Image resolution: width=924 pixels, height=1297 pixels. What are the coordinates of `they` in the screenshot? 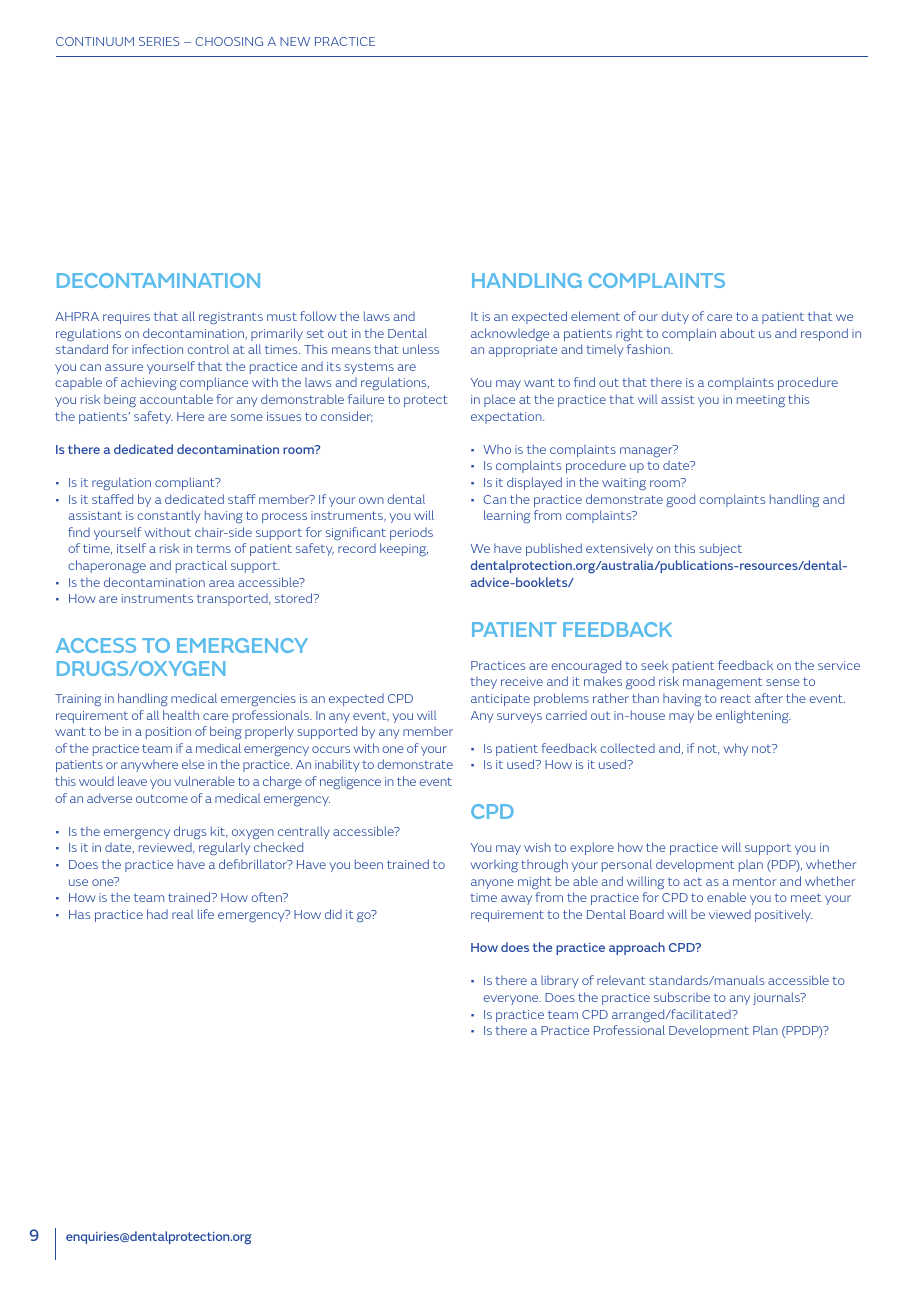 It's located at (483, 682).
